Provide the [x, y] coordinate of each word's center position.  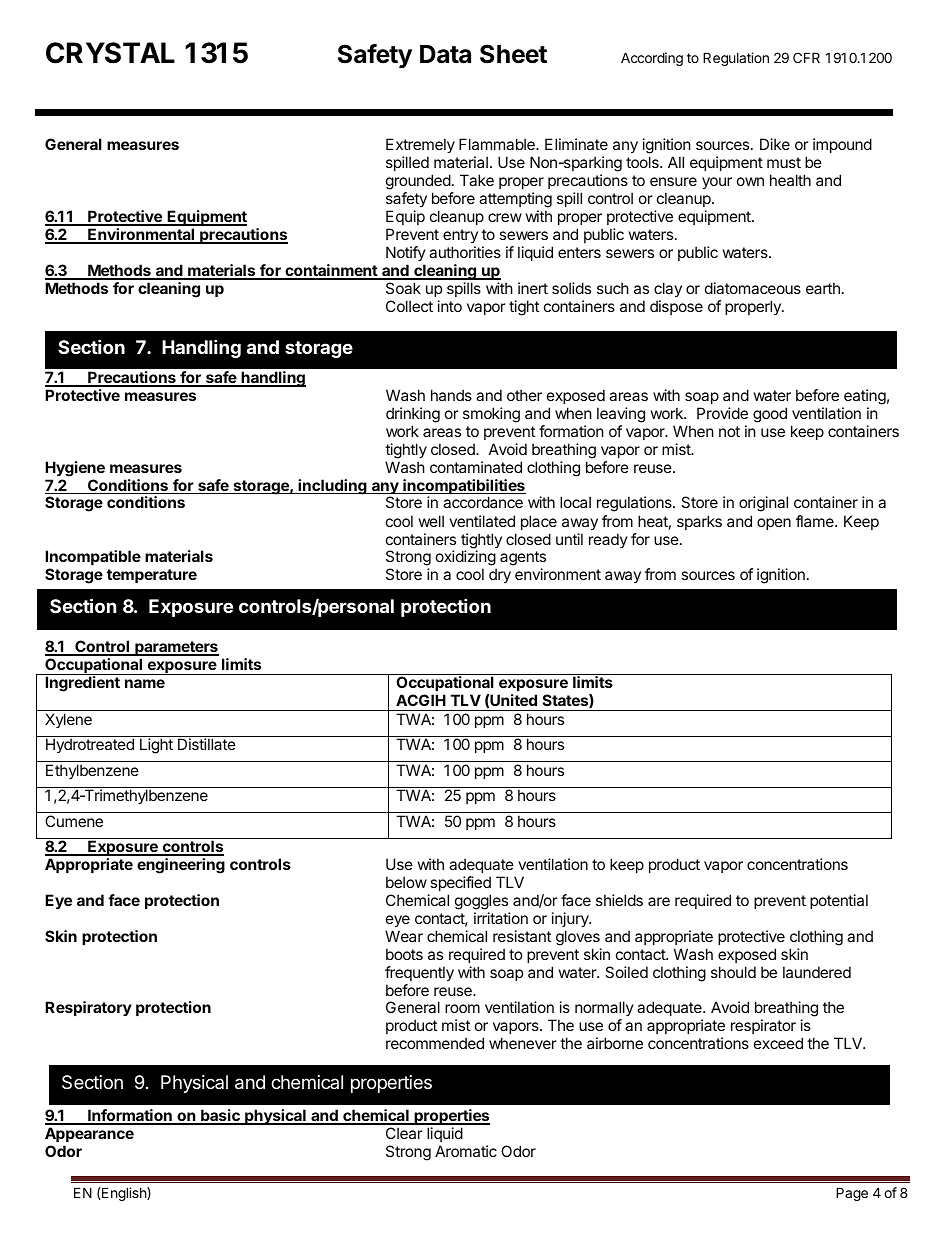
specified [460, 883]
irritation [501, 918]
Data [445, 54]
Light [156, 746]
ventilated [482, 521]
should [733, 972]
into [450, 306]
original [763, 504]
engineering [181, 866]
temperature [152, 576]
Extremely [420, 147]
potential [839, 901]
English [124, 1194]
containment [331, 271]
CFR [806, 57]
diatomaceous [753, 288]
